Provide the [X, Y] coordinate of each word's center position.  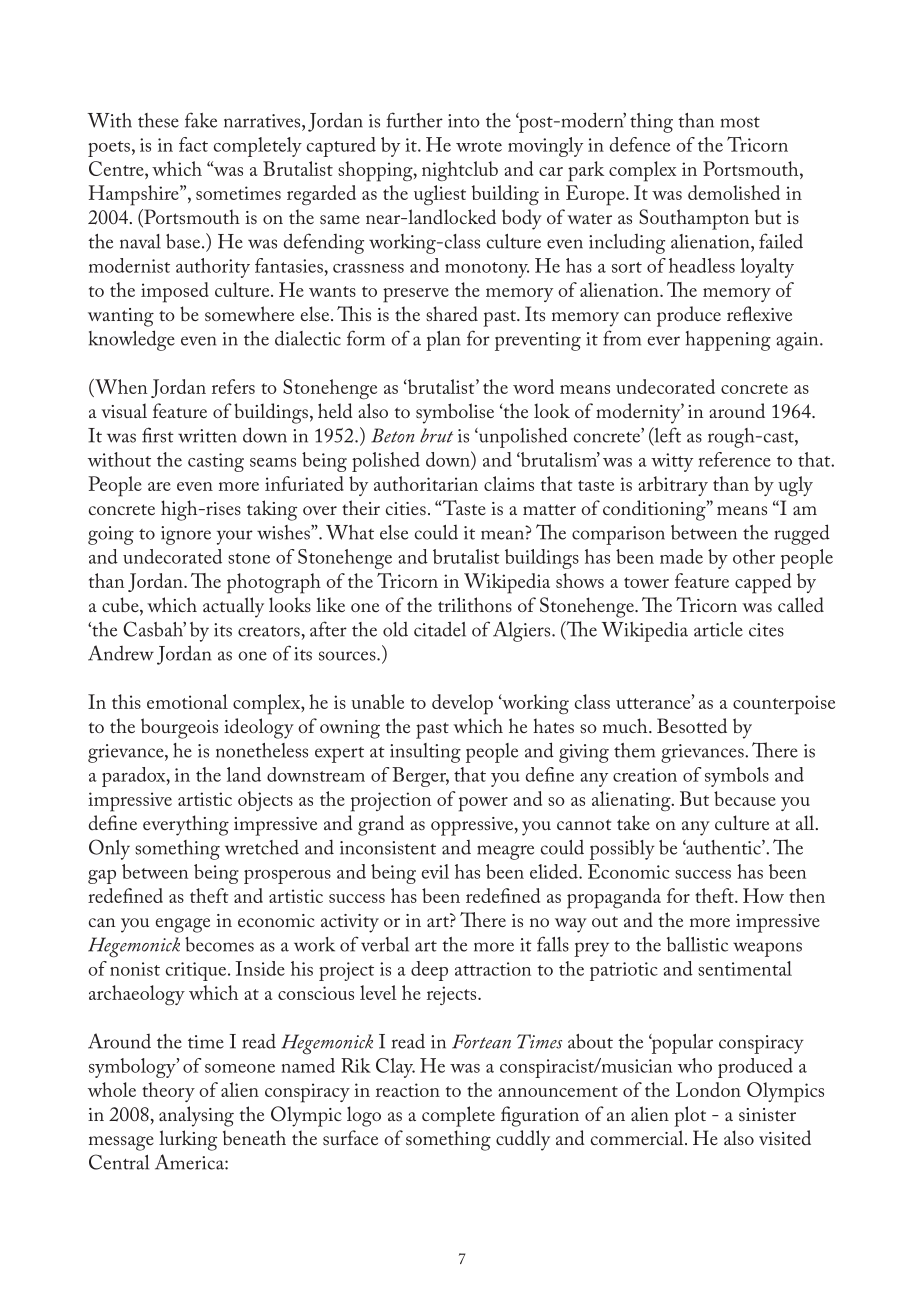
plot [690, 1116]
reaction [408, 1090]
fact [193, 144]
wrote [479, 146]
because [745, 798]
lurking [188, 1140]
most [740, 122]
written [207, 436]
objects [265, 801]
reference [734, 459]
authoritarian [426, 483]
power [483, 804]
